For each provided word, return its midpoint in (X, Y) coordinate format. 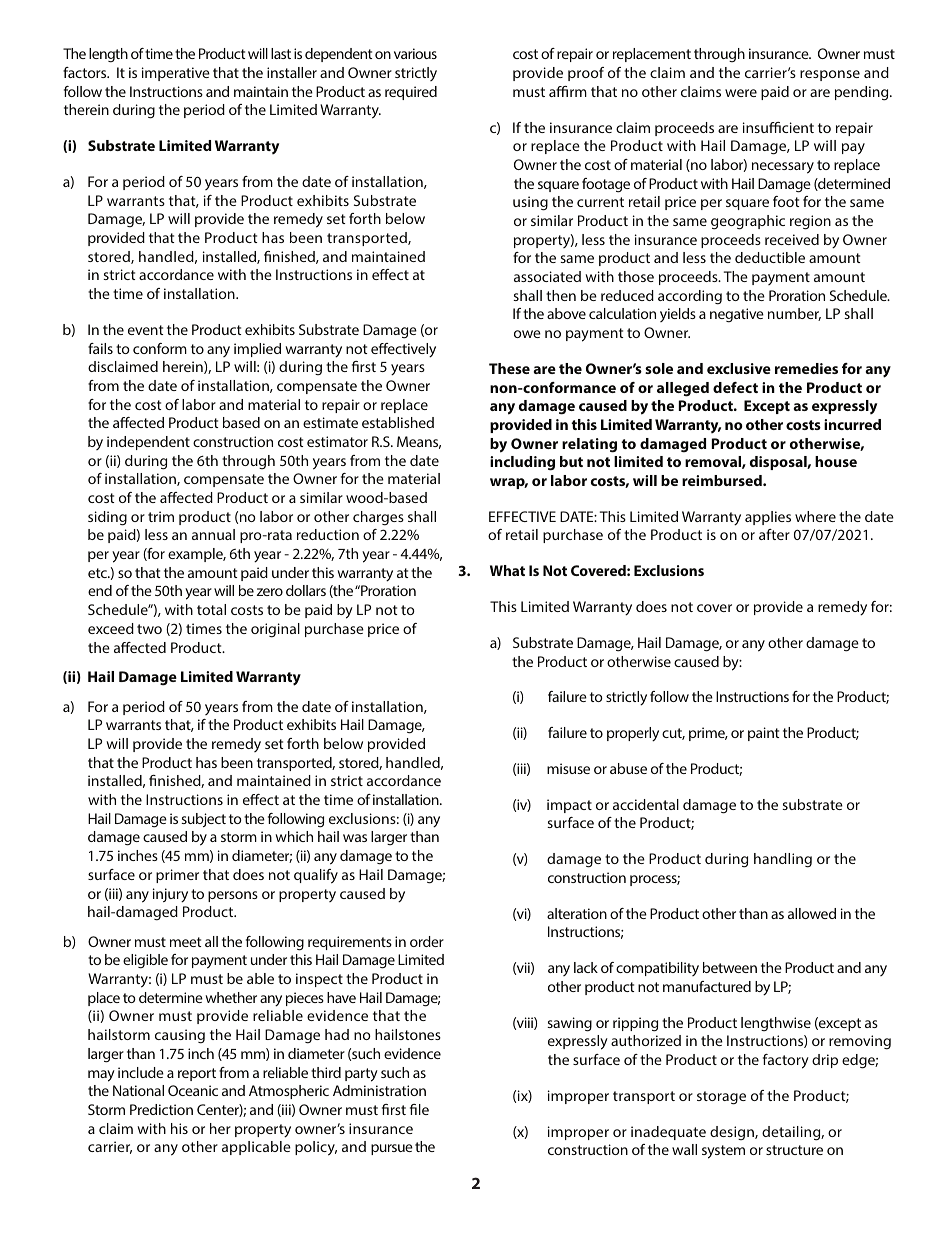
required (411, 93)
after (774, 534)
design (733, 1133)
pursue (392, 1149)
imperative (176, 74)
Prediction (161, 1109)
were (741, 93)
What (507, 570)
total (211, 609)
